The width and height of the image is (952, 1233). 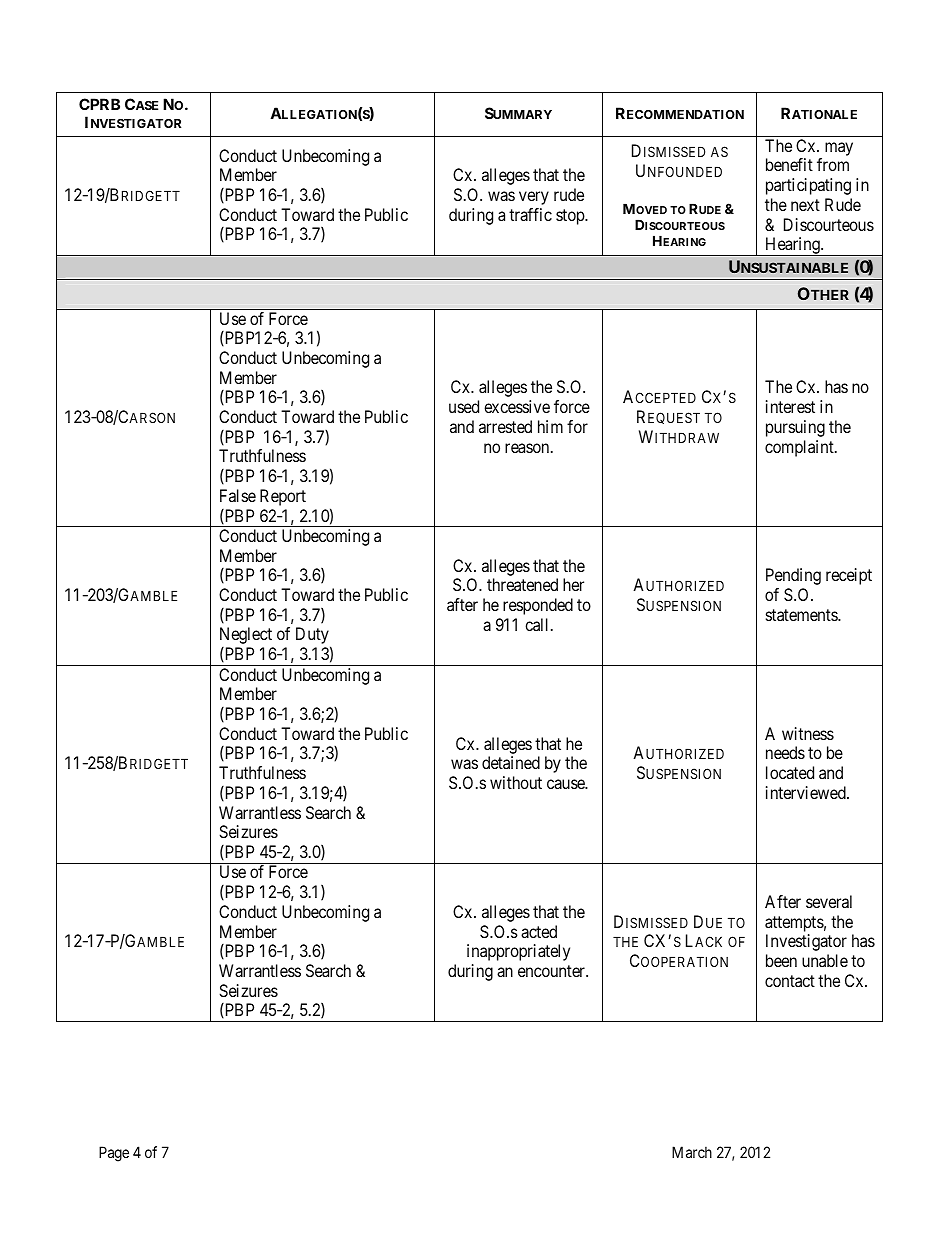 I want to click on benefit, so click(x=789, y=164).
